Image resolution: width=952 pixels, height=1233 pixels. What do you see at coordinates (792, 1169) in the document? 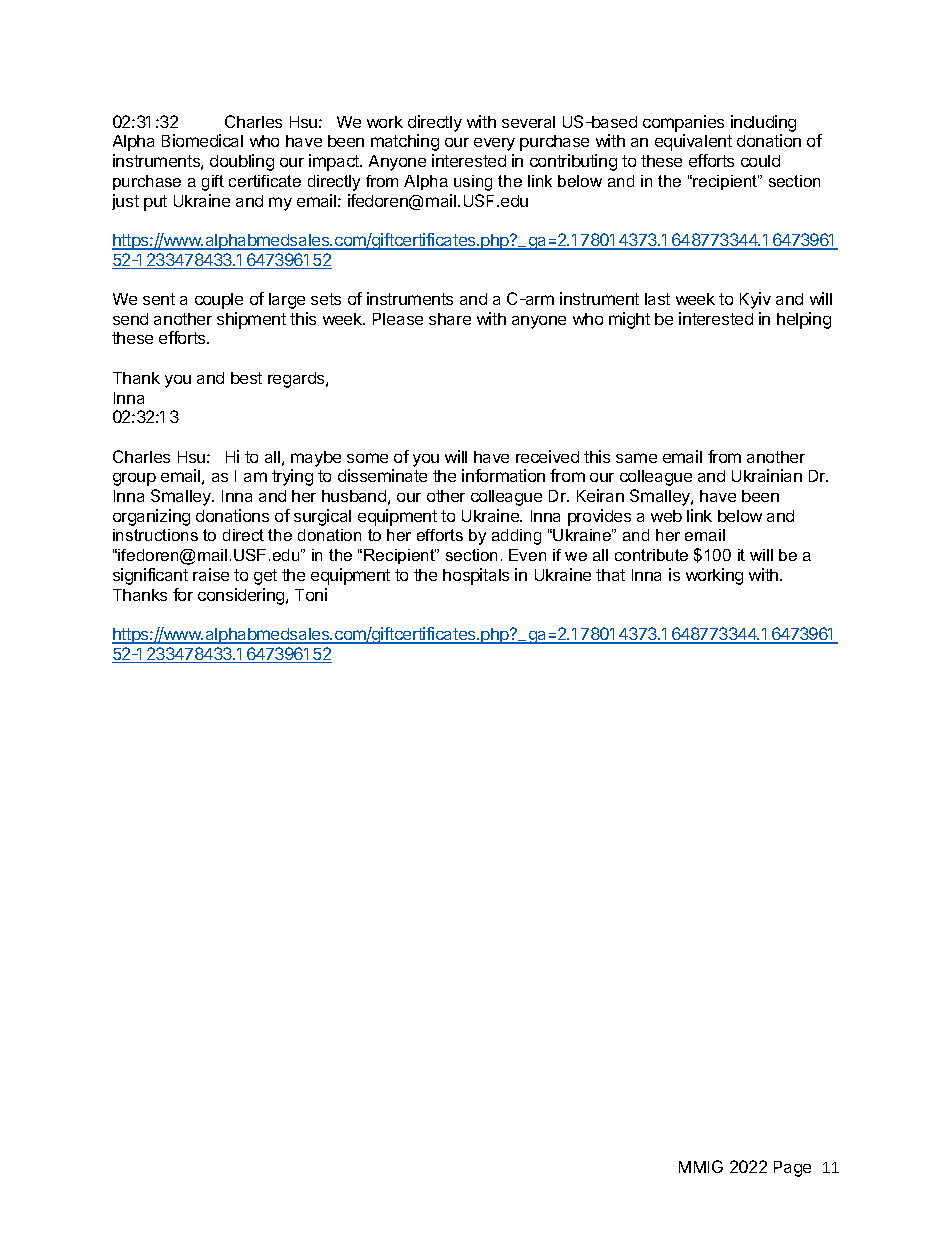
I see `Page` at bounding box center [792, 1169].
